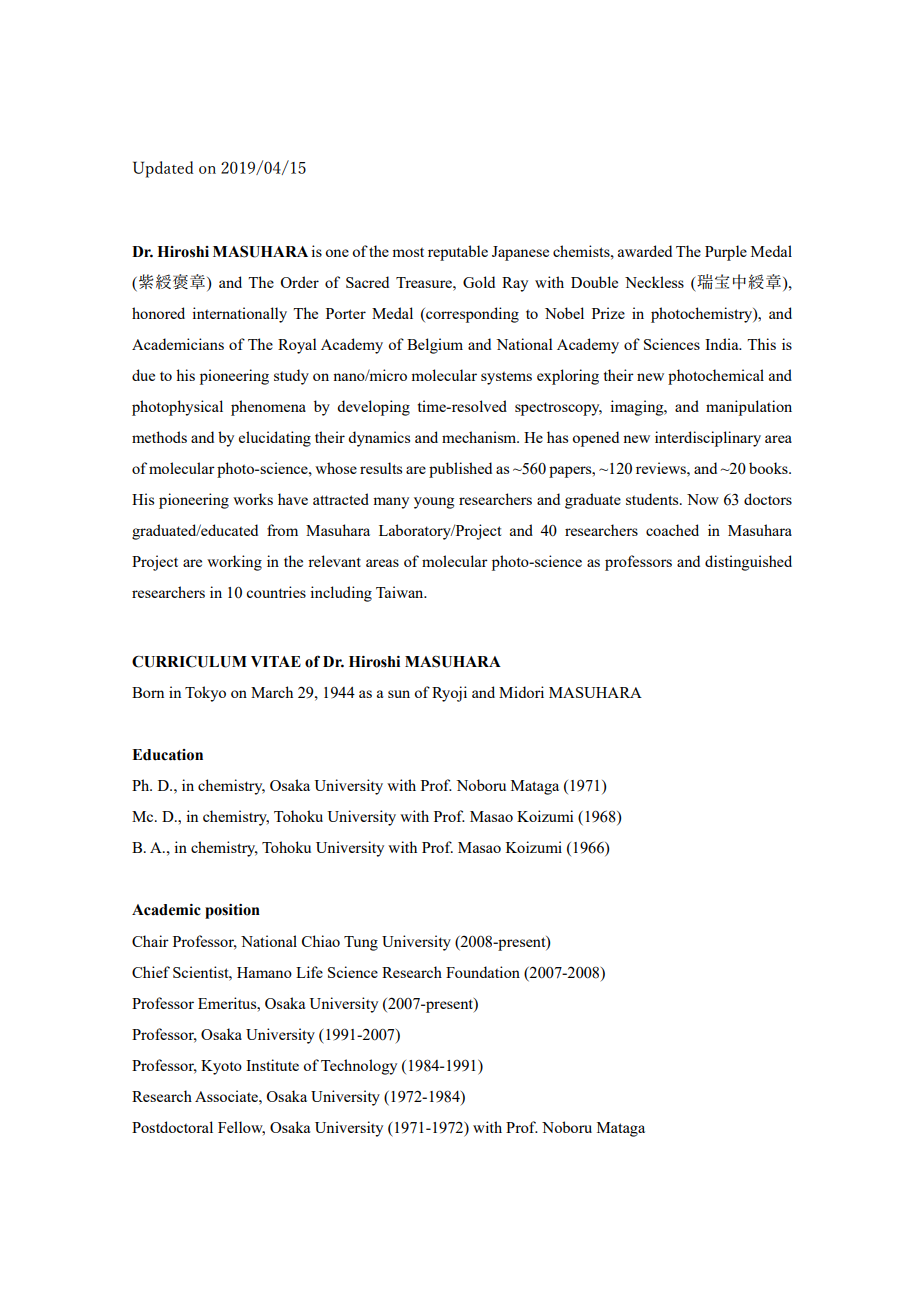 This document has height=1308, width=924. Describe the element at coordinates (458, 253) in the document. I see `reputable` at that location.
